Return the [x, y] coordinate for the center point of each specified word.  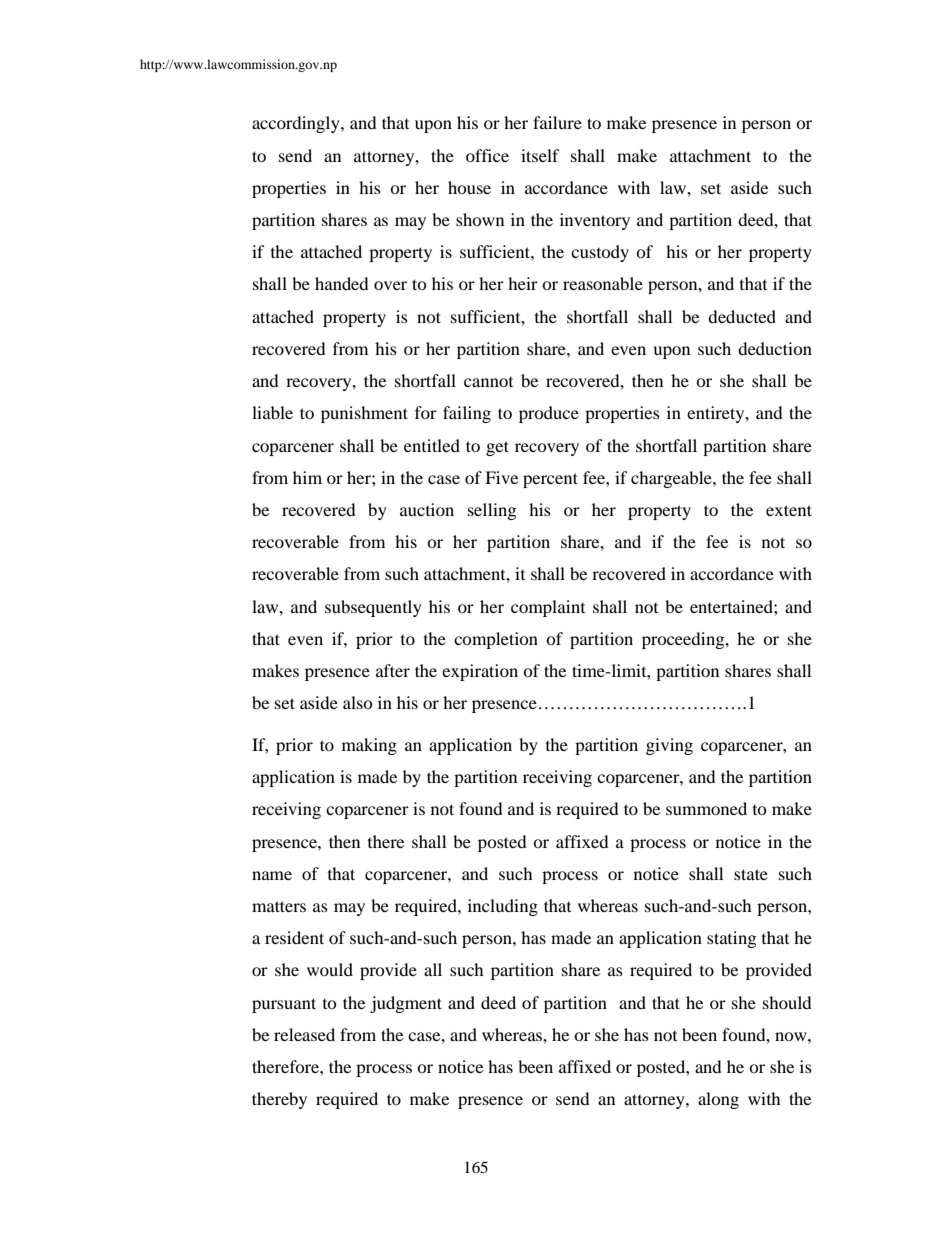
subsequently [373, 608]
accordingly [297, 124]
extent [789, 510]
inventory [595, 221]
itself [540, 155]
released [304, 1034]
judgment [406, 1004]
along [718, 1100]
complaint [548, 608]
